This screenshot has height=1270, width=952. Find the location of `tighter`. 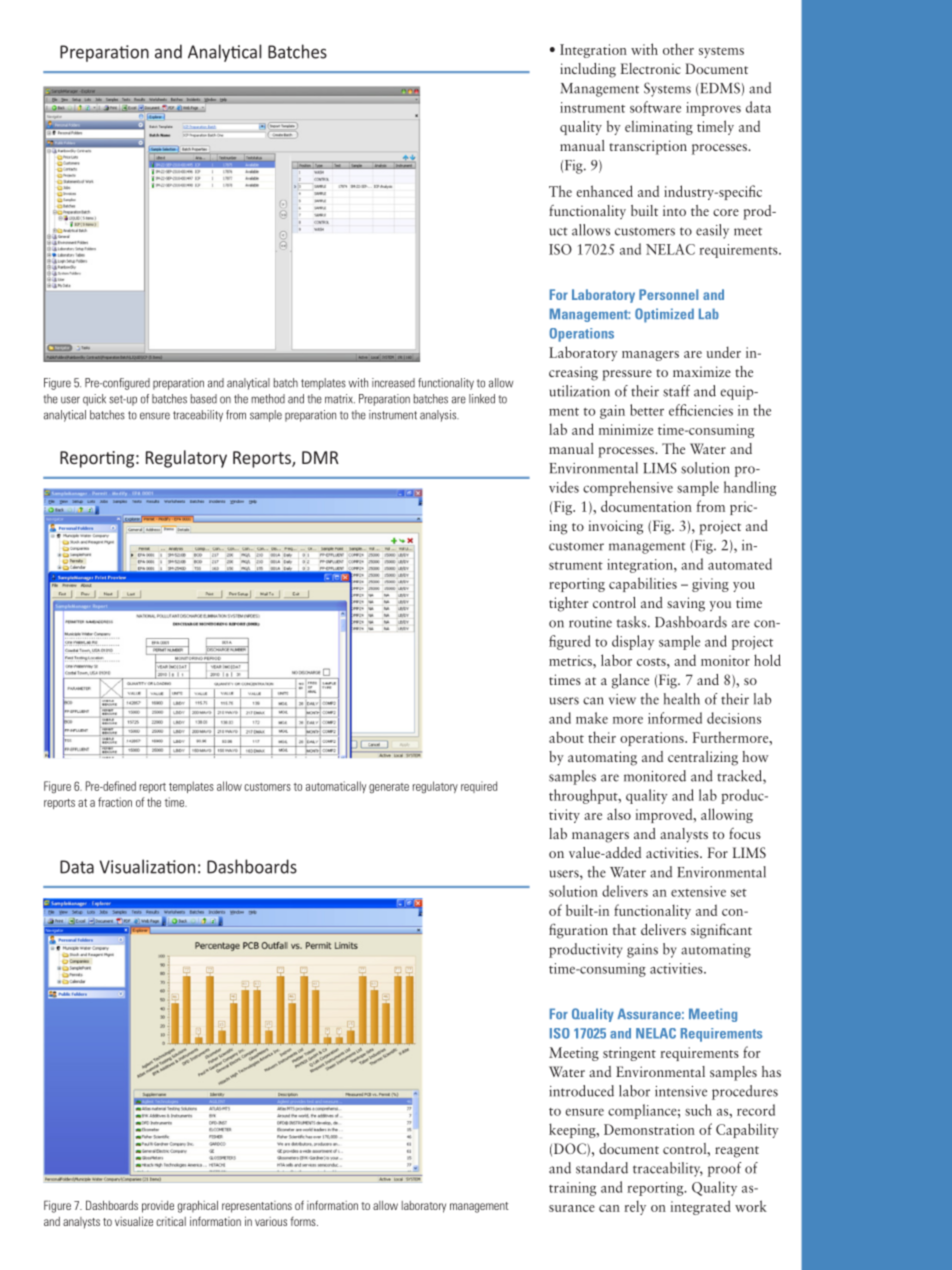

tighter is located at coordinates (568, 604).
